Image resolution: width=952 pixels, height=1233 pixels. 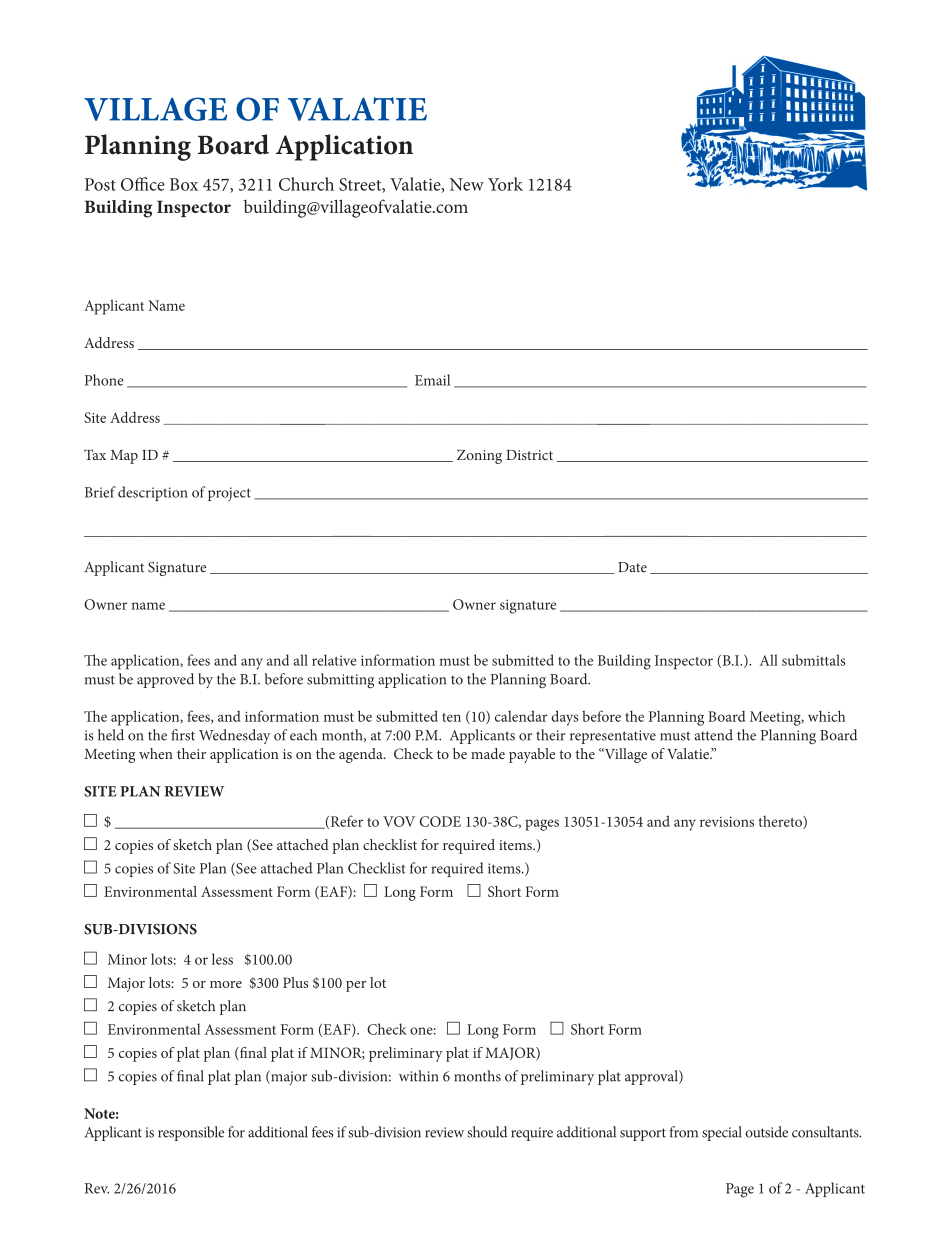 I want to click on responsible, so click(x=191, y=1133).
